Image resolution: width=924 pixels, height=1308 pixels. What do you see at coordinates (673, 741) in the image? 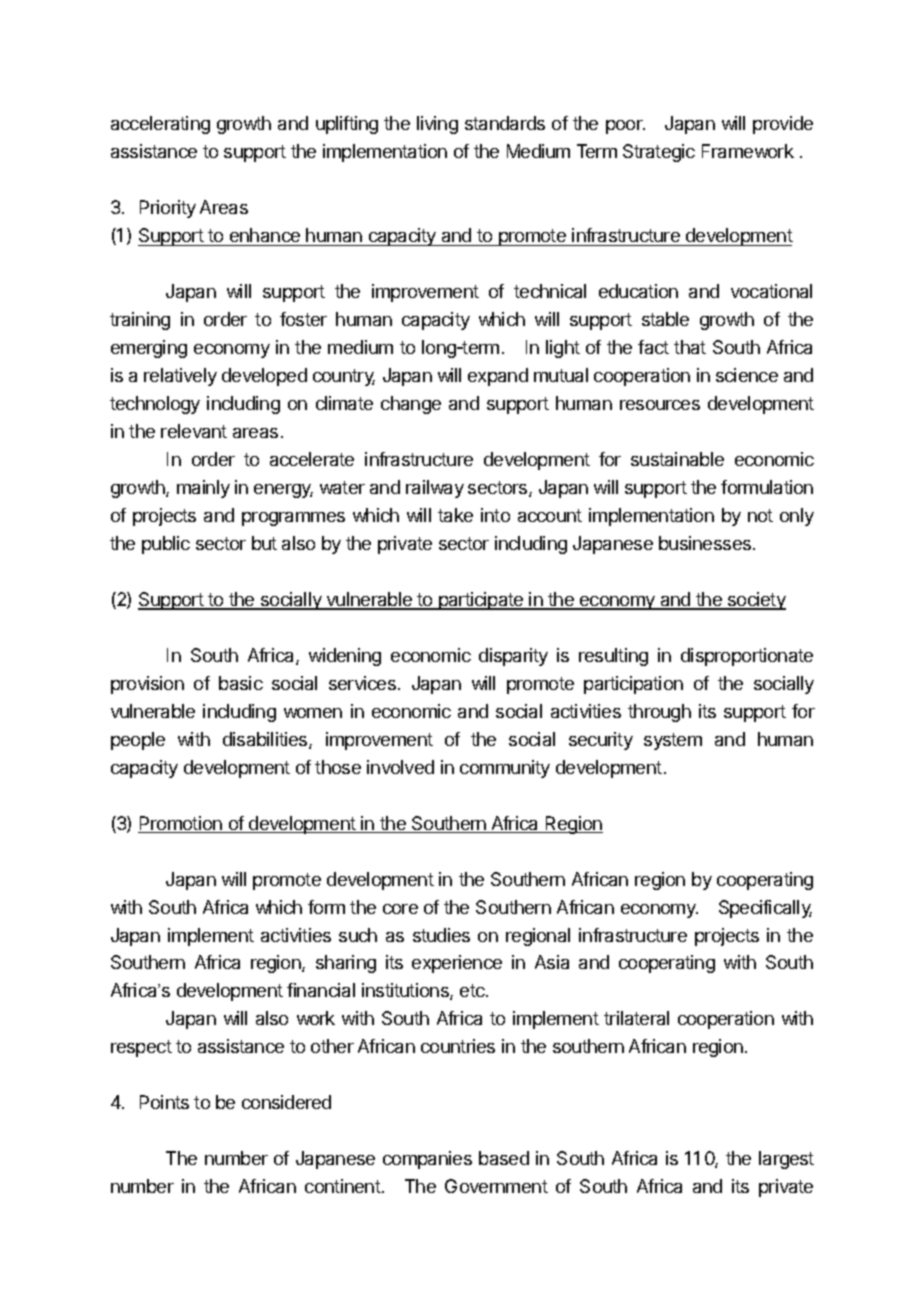
I see `system` at bounding box center [673, 741].
